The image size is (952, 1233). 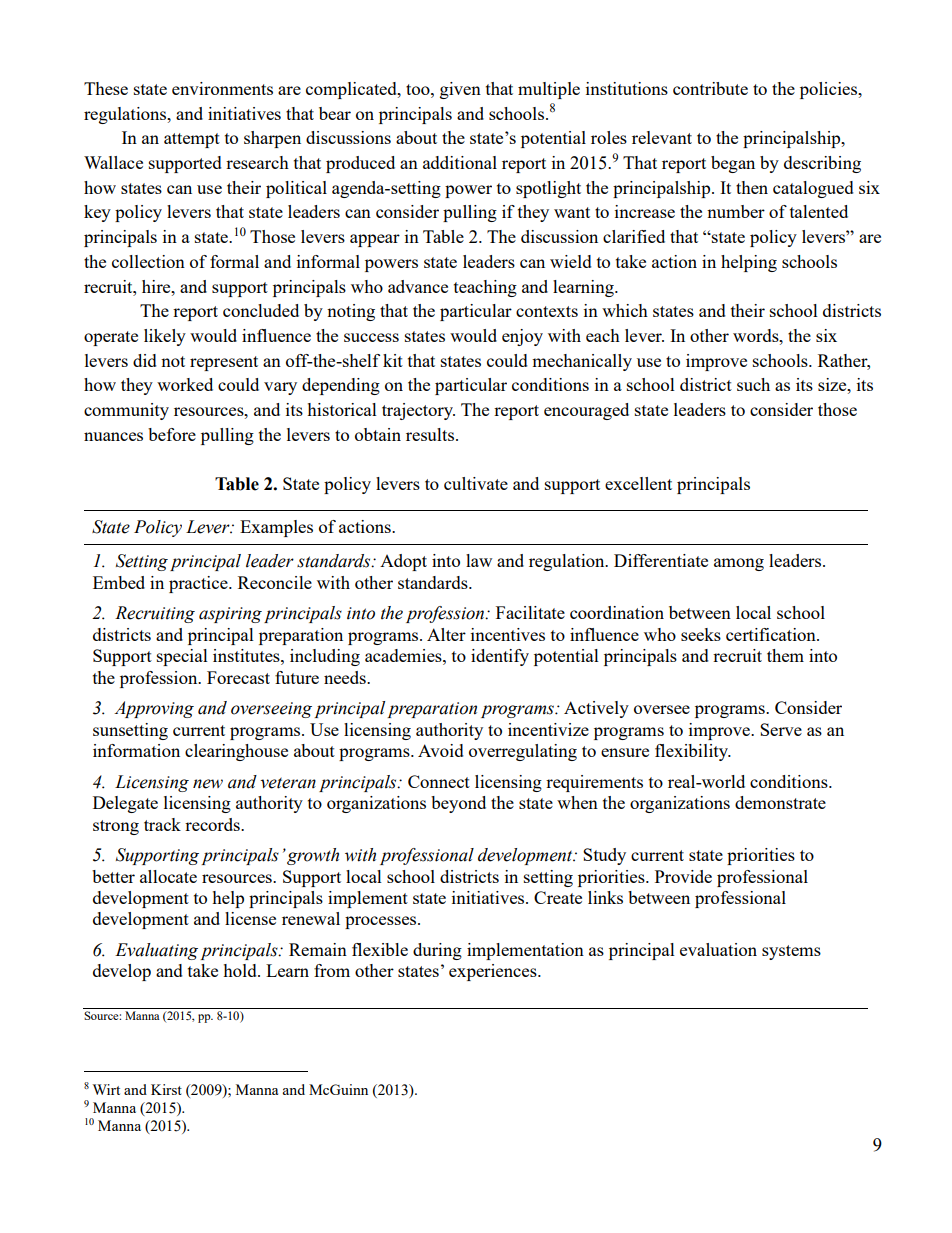 What do you see at coordinates (710, 88) in the screenshot?
I see `contribute` at bounding box center [710, 88].
